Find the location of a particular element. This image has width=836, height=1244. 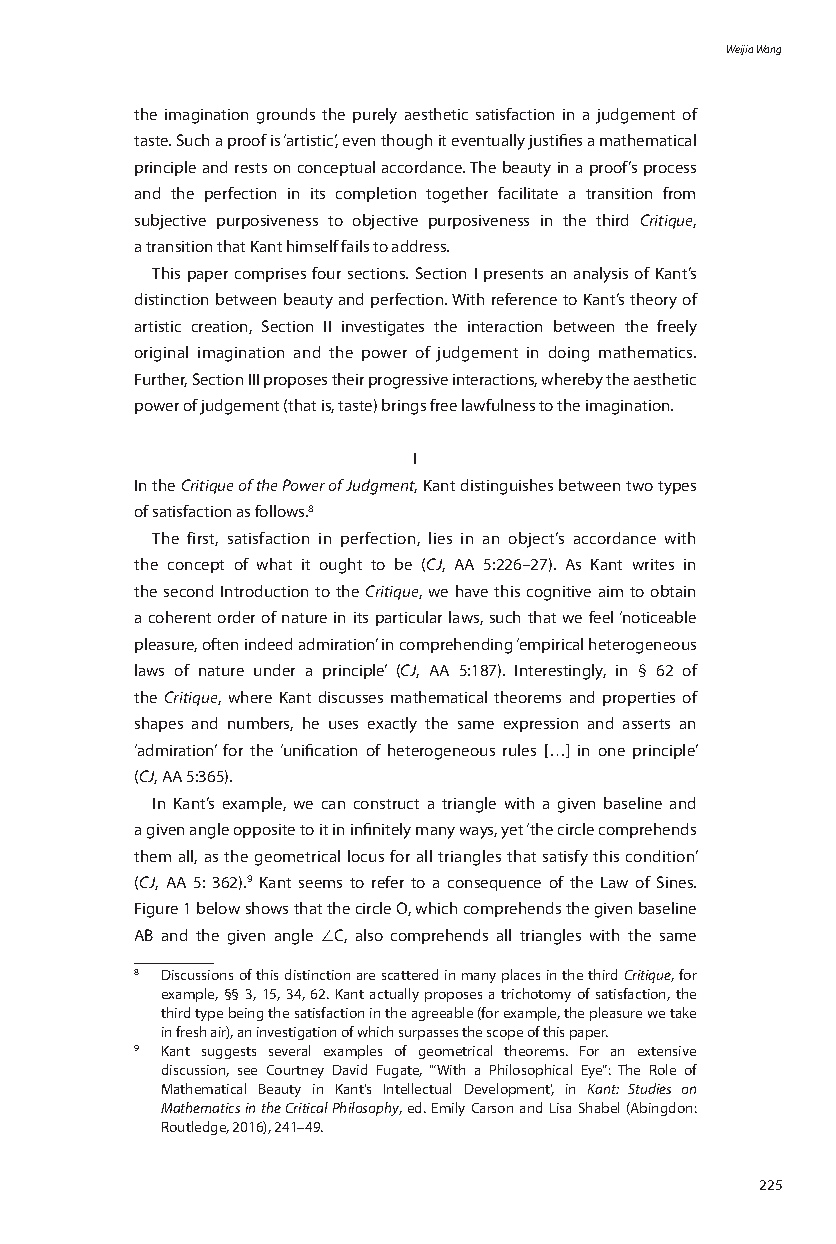

Emily is located at coordinates (448, 1109).
